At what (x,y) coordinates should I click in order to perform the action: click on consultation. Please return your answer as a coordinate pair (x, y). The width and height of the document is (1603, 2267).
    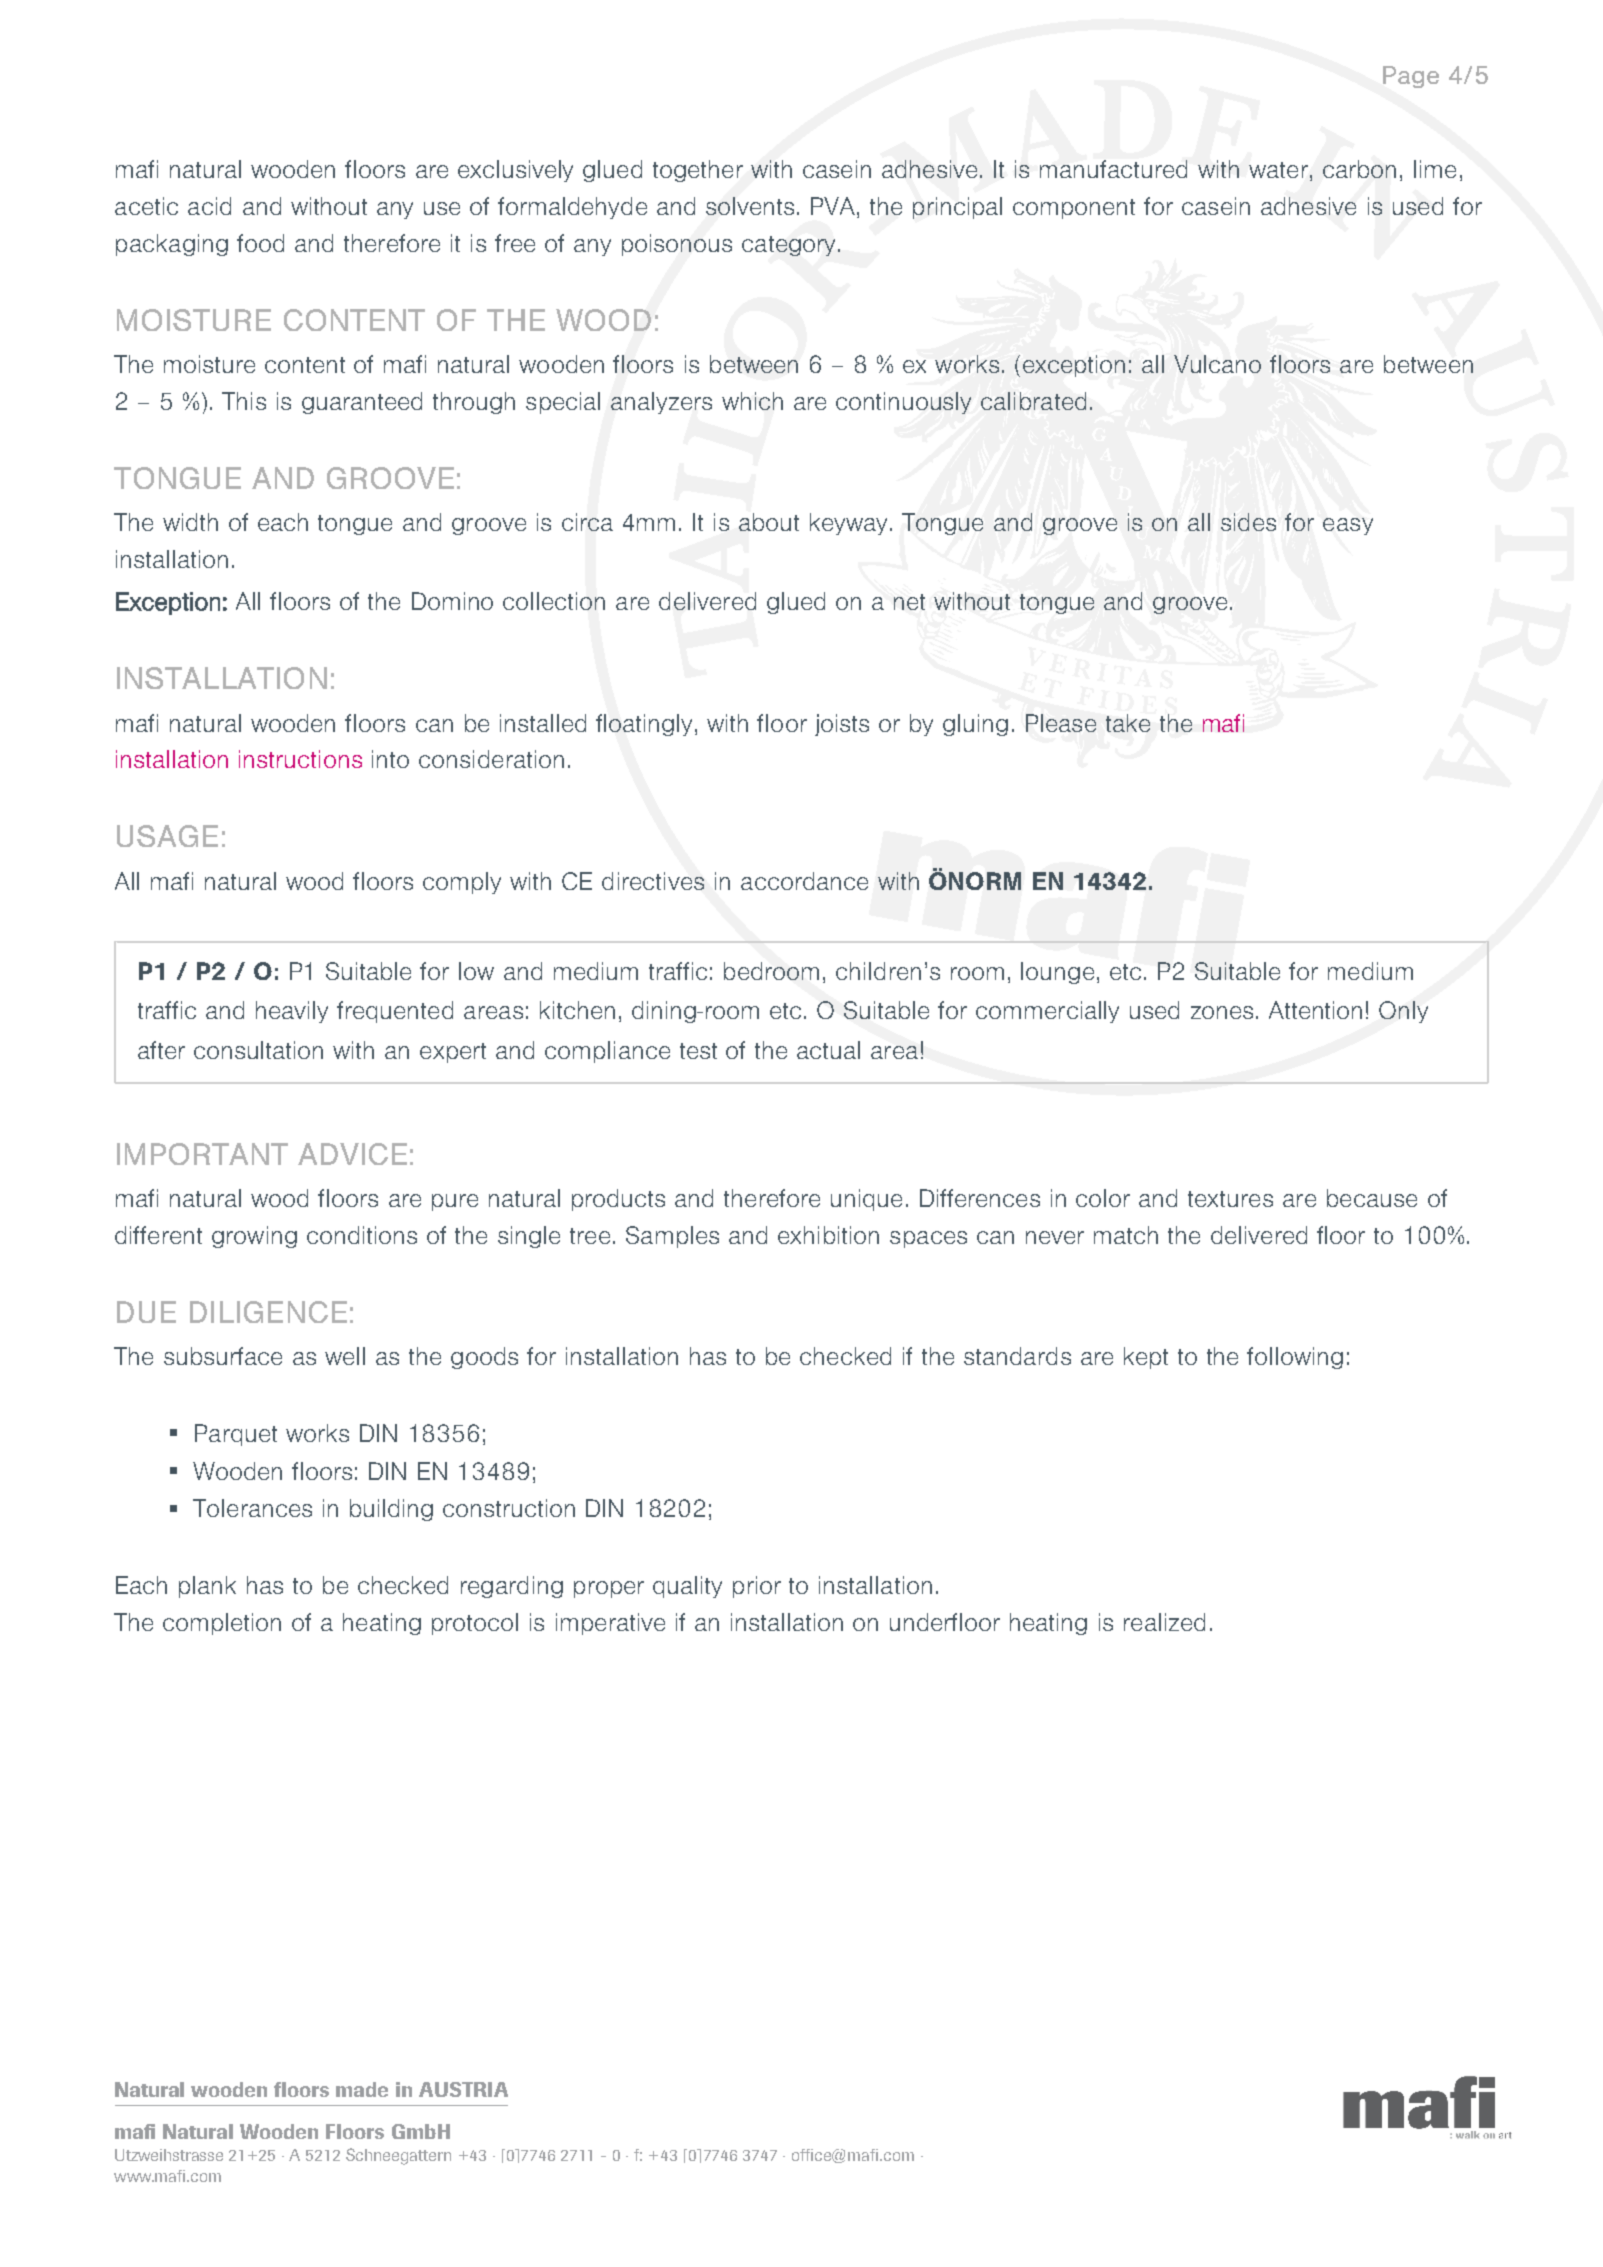
    Looking at the image, I should click on (258, 1050).
